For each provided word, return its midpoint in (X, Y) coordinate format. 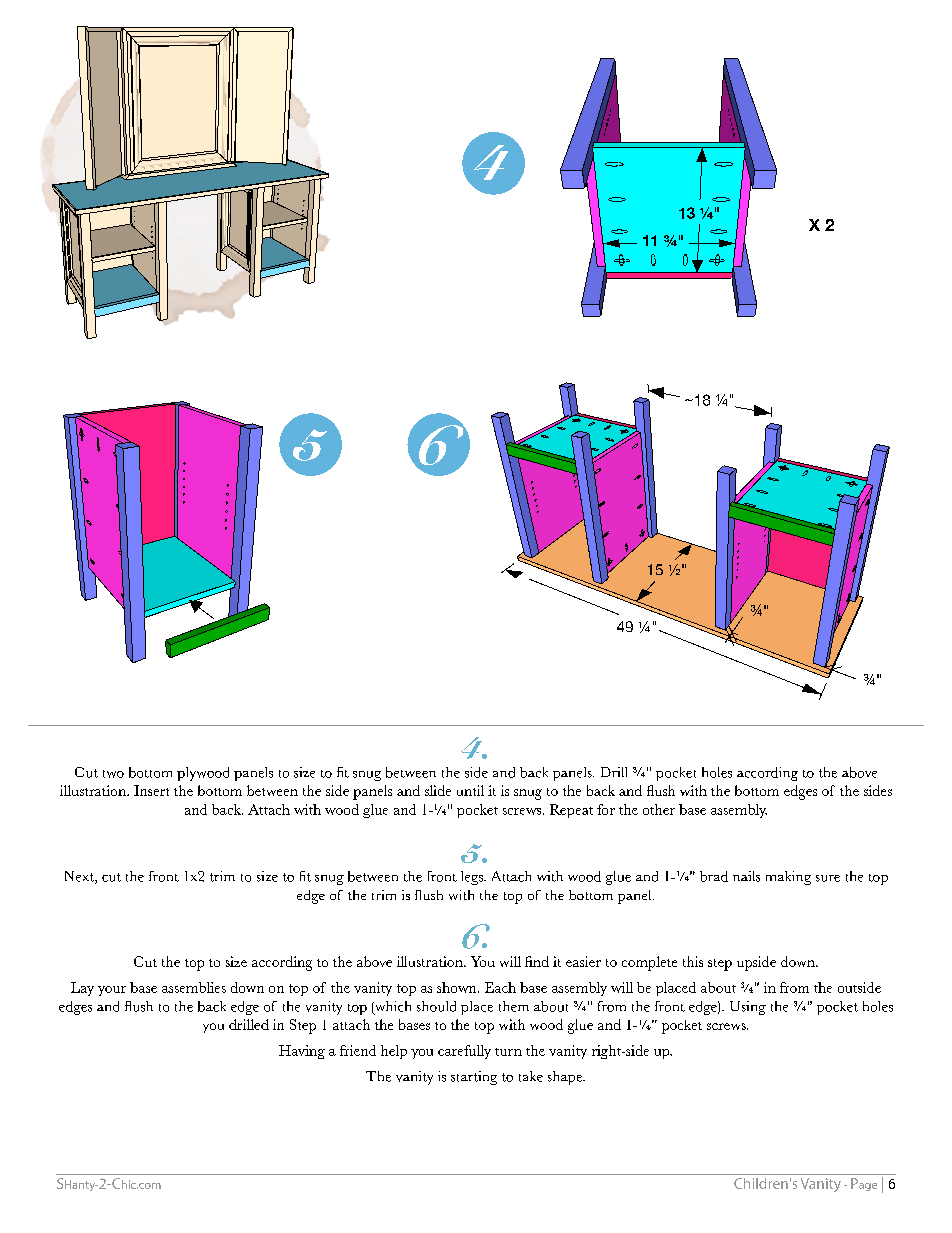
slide (438, 790)
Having (302, 1052)
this (693, 961)
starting (474, 1078)
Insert (151, 790)
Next (80, 877)
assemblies (194, 987)
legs (473, 878)
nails (746, 876)
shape (566, 1078)
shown (458, 987)
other (659, 809)
